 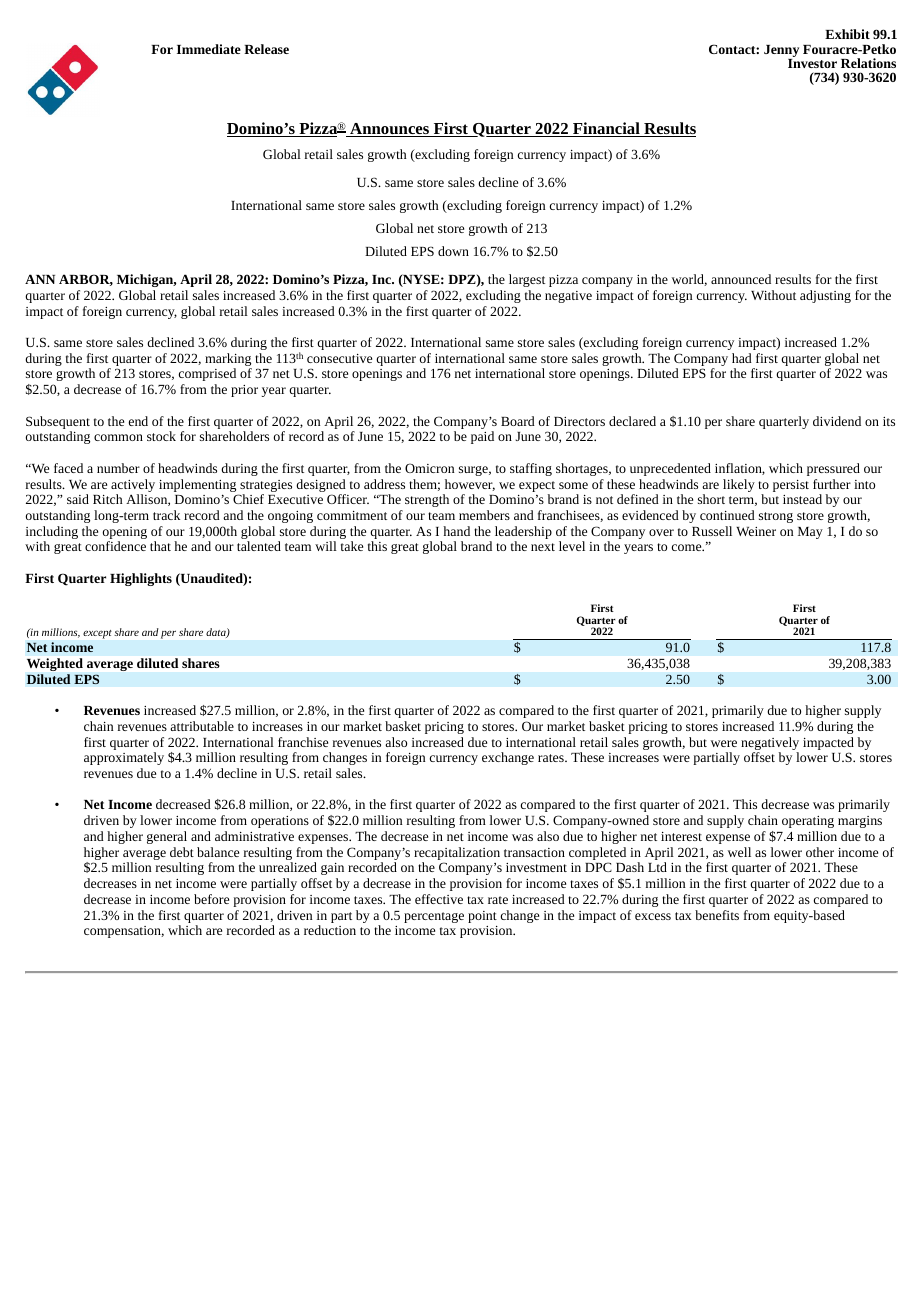 What do you see at coordinates (453, 251) in the screenshot?
I see `down` at bounding box center [453, 251].
